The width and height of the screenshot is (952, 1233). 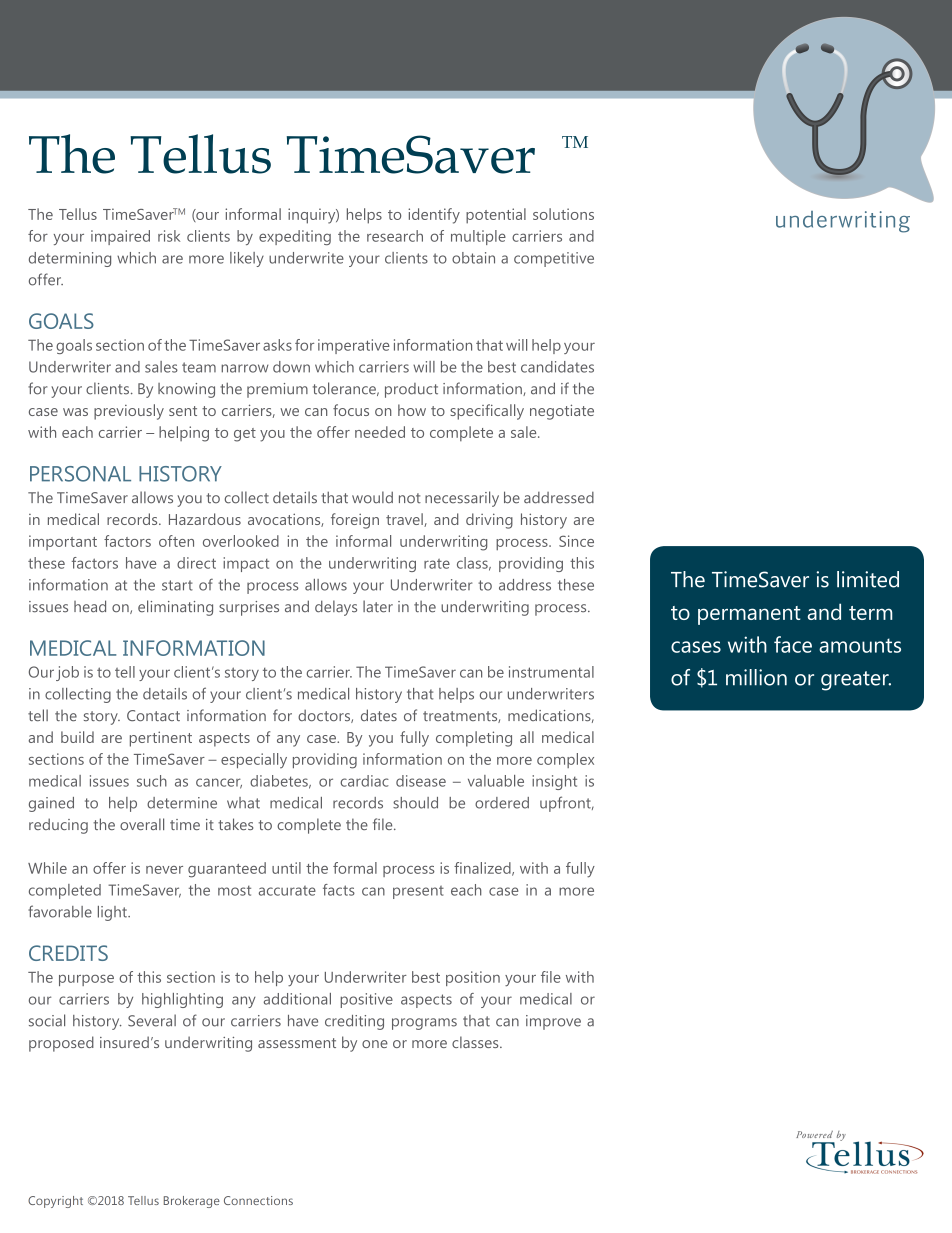 What do you see at coordinates (169, 236) in the screenshot?
I see `risk` at bounding box center [169, 236].
